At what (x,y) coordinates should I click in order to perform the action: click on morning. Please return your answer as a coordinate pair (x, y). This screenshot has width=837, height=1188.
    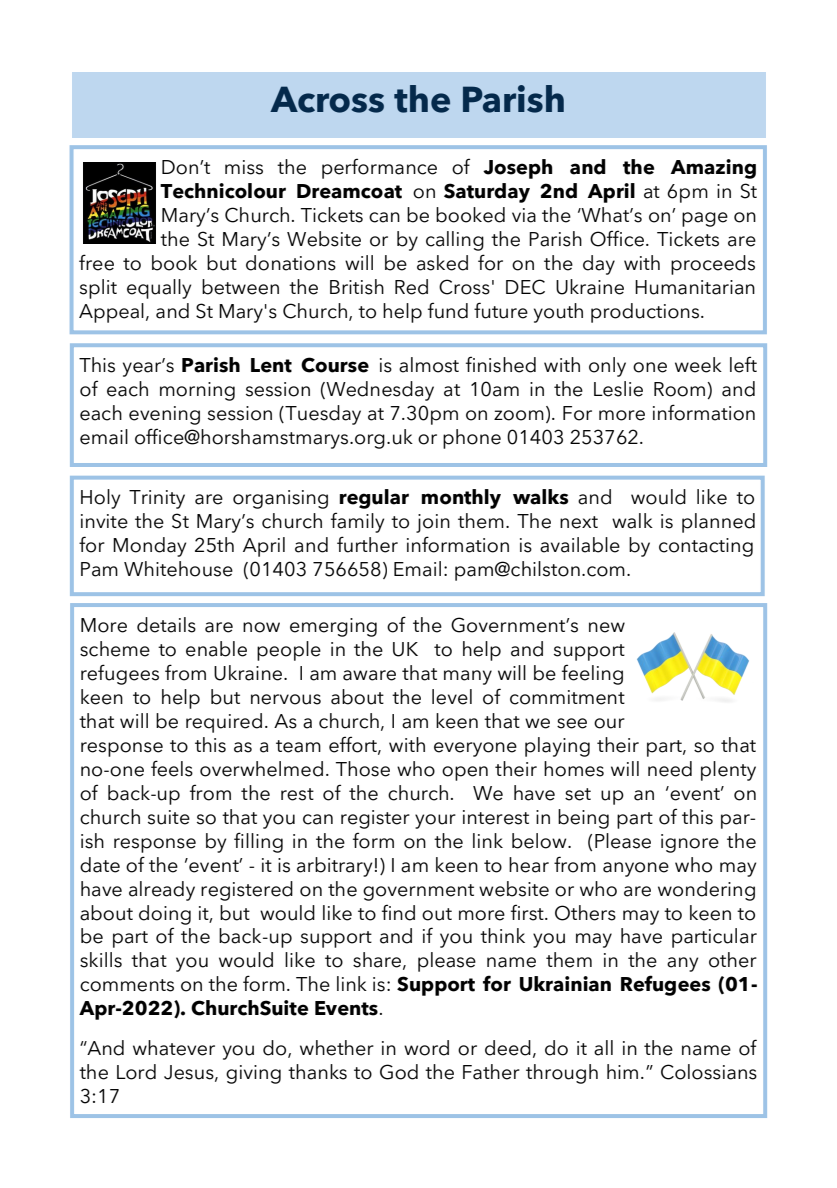
    Looking at the image, I should click on (197, 391).
